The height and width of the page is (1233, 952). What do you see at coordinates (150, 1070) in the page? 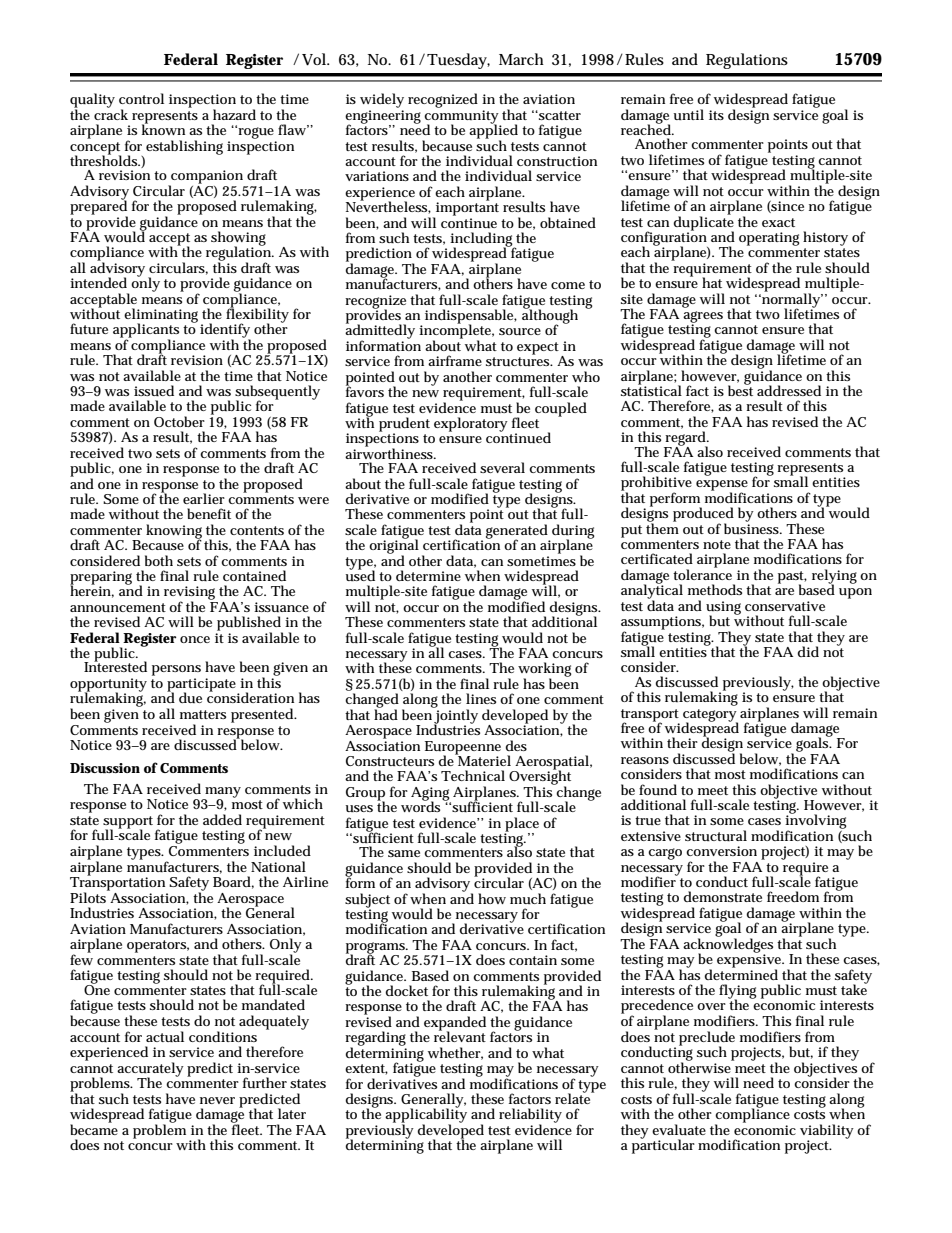
I see `accurately` at bounding box center [150, 1070].
